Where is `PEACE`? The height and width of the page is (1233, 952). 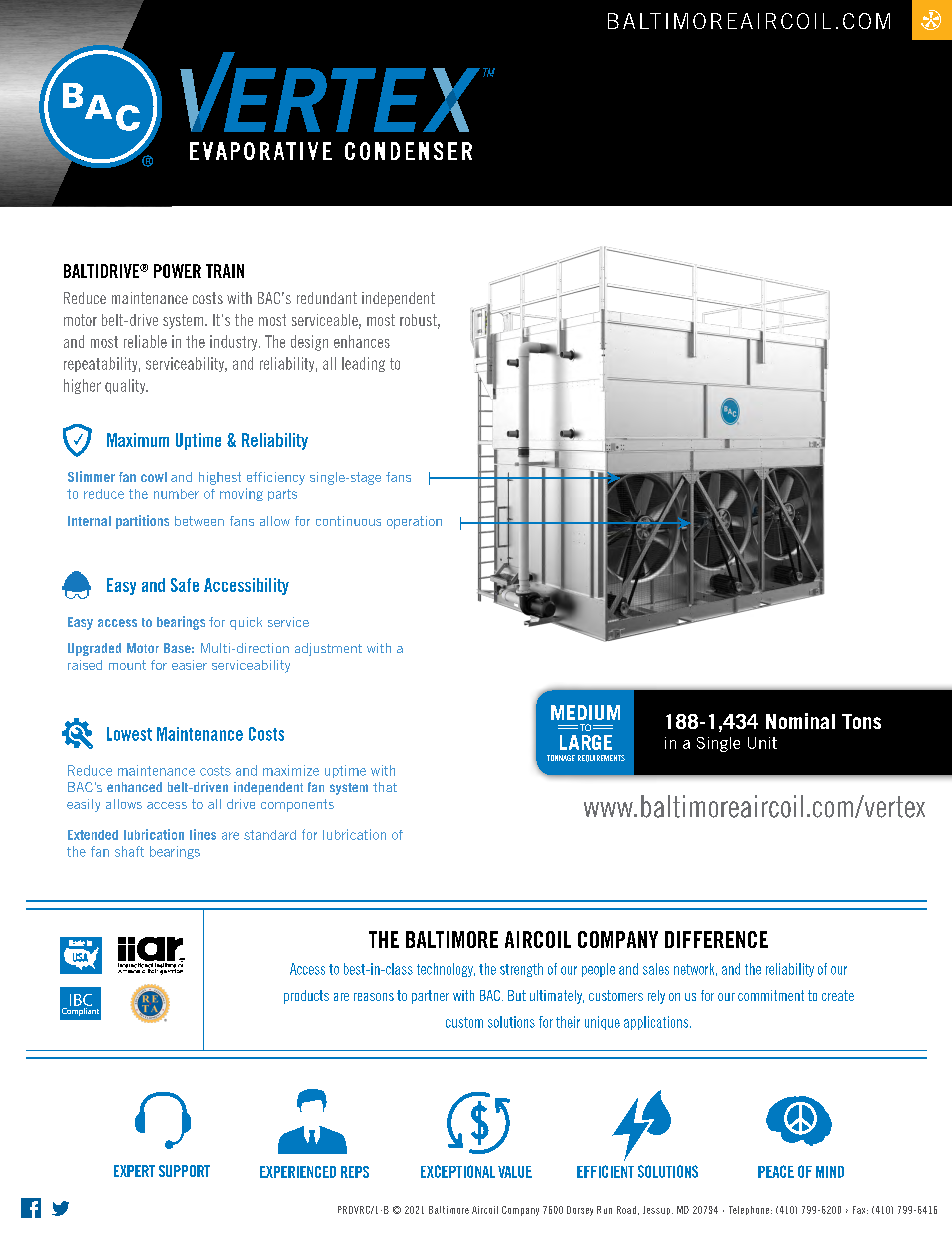
PEACE is located at coordinates (776, 1171).
